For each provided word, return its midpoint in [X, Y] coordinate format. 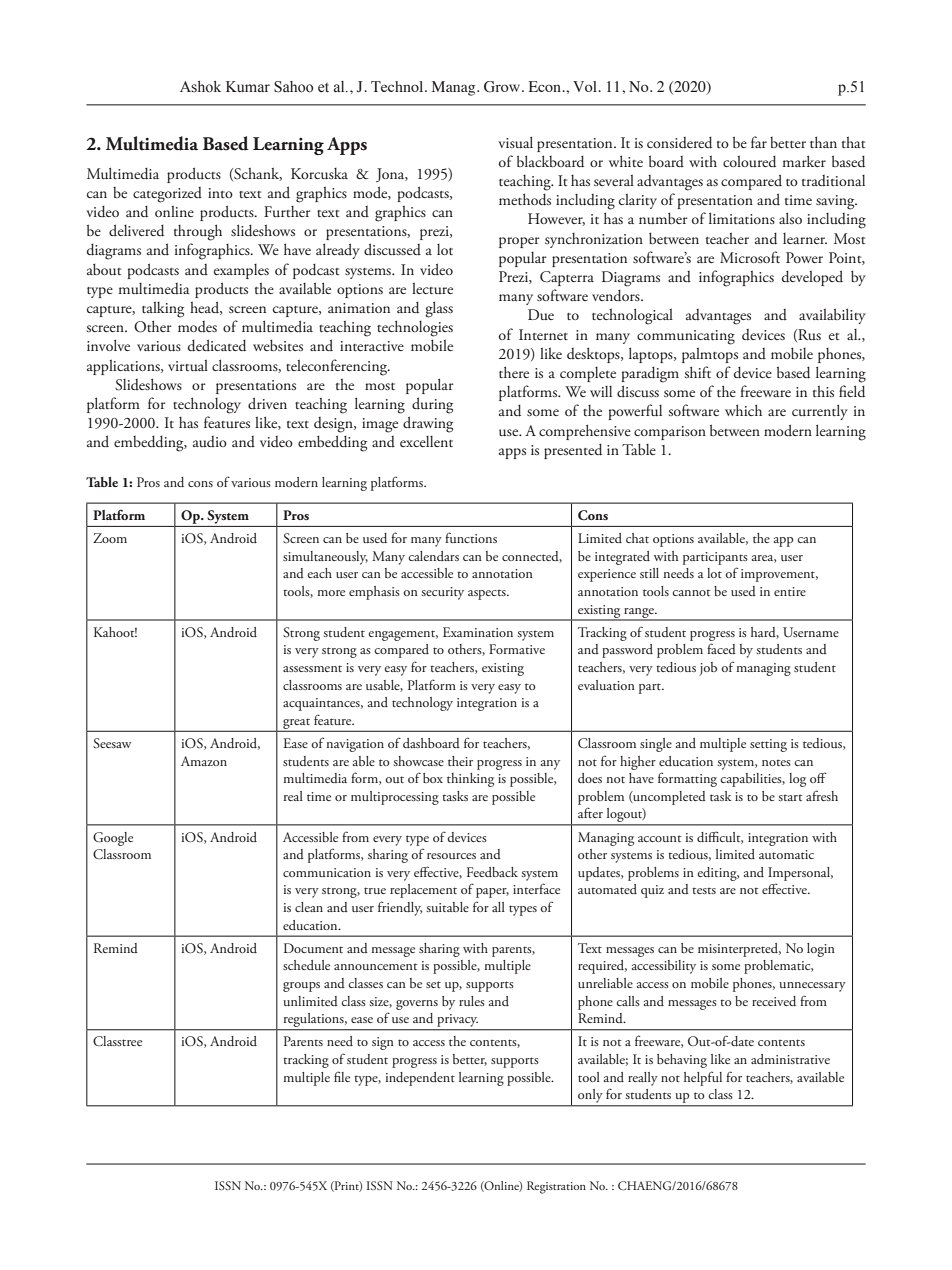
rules [472, 1001]
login [821, 950]
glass [439, 309]
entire [790, 591]
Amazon [204, 761]
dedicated [217, 345]
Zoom [110, 538]
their [460, 761]
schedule [306, 965]
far [759, 142]
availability [832, 316]
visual [515, 142]
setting [768, 745]
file [342, 1076]
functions [471, 537]
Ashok [200, 87]
